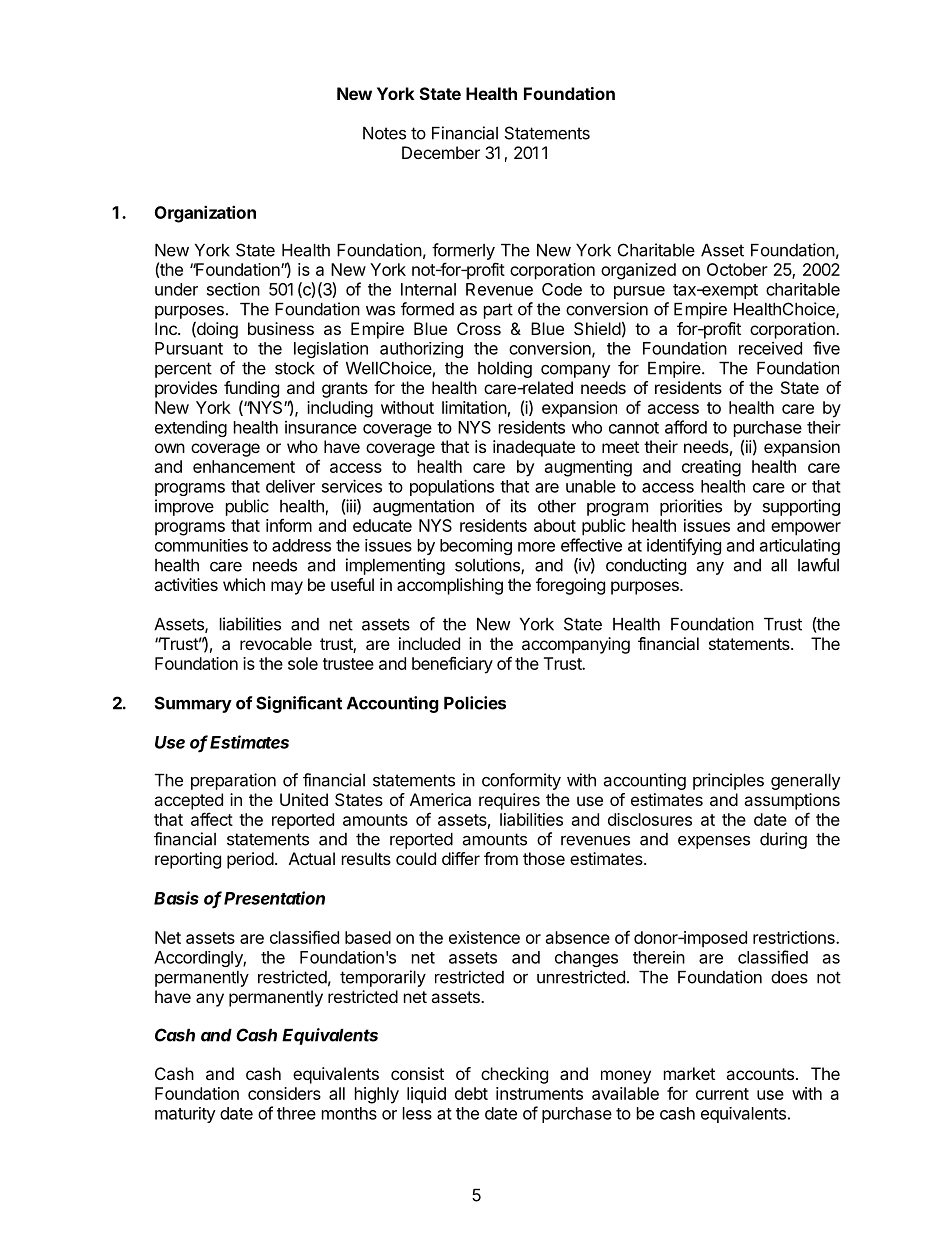 The image size is (952, 1233). I want to click on considers, so click(284, 1093).
